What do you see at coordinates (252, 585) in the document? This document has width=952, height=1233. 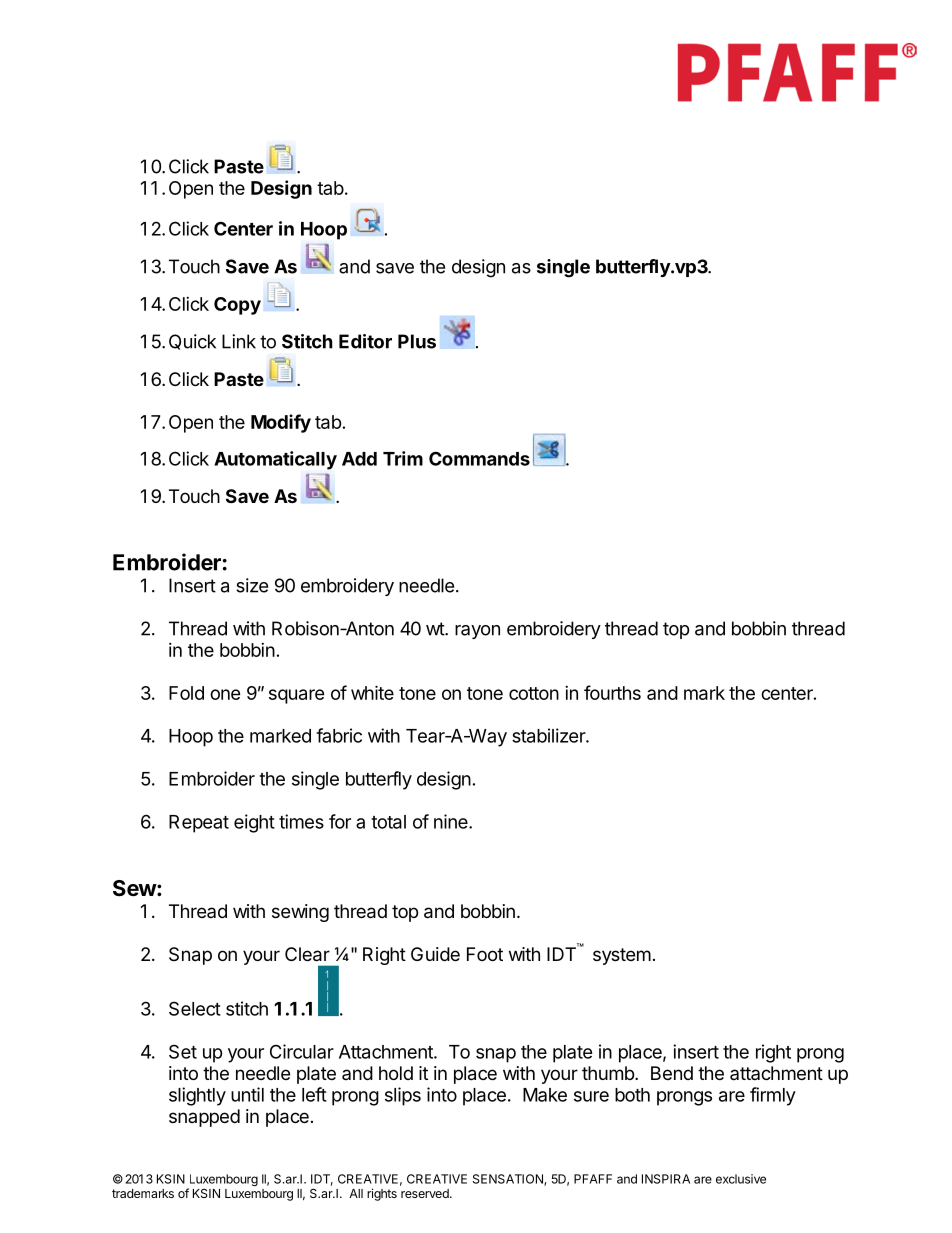 I see `size` at bounding box center [252, 585].
